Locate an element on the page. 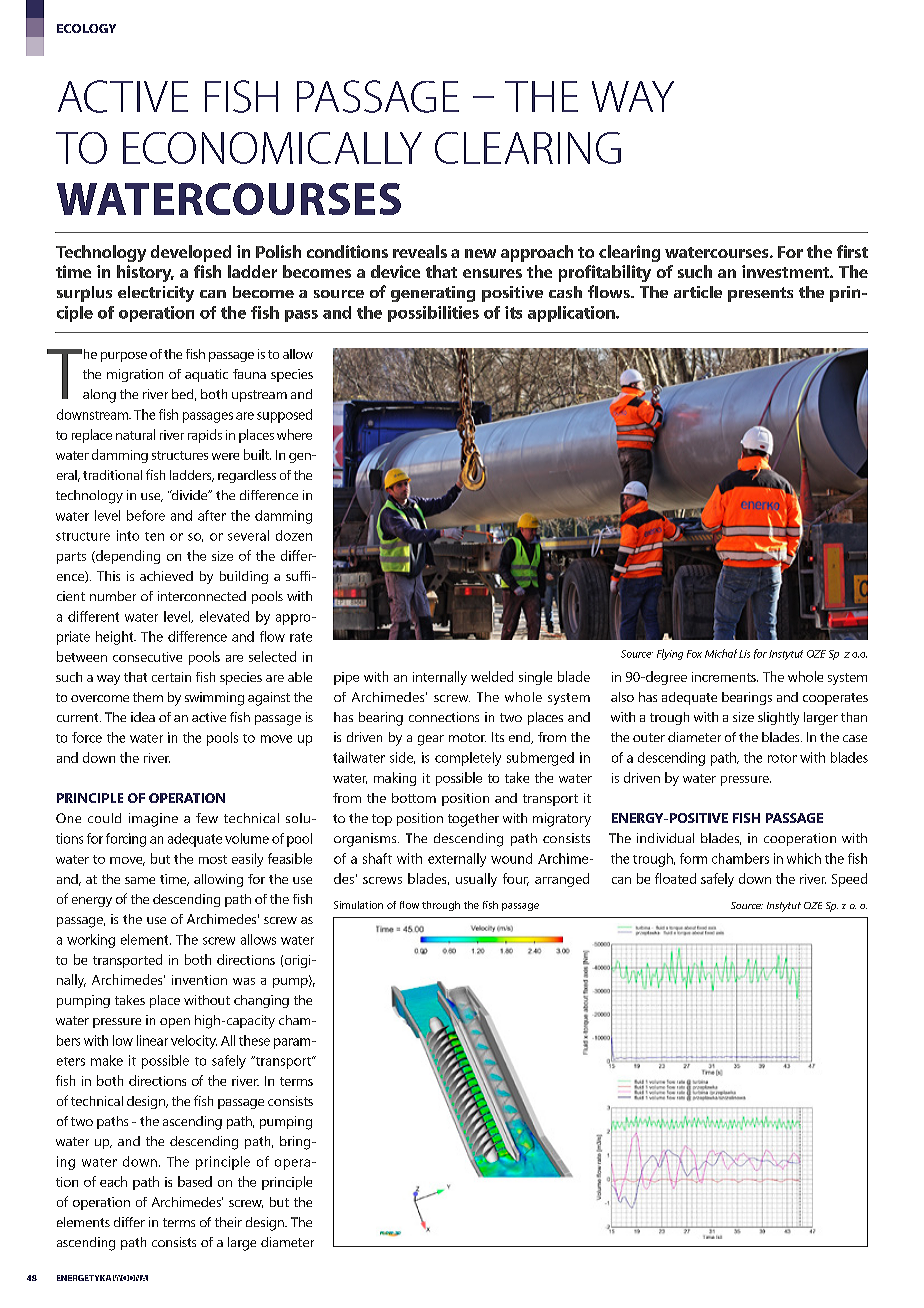 The image size is (924, 1308). based is located at coordinates (195, 1181).
